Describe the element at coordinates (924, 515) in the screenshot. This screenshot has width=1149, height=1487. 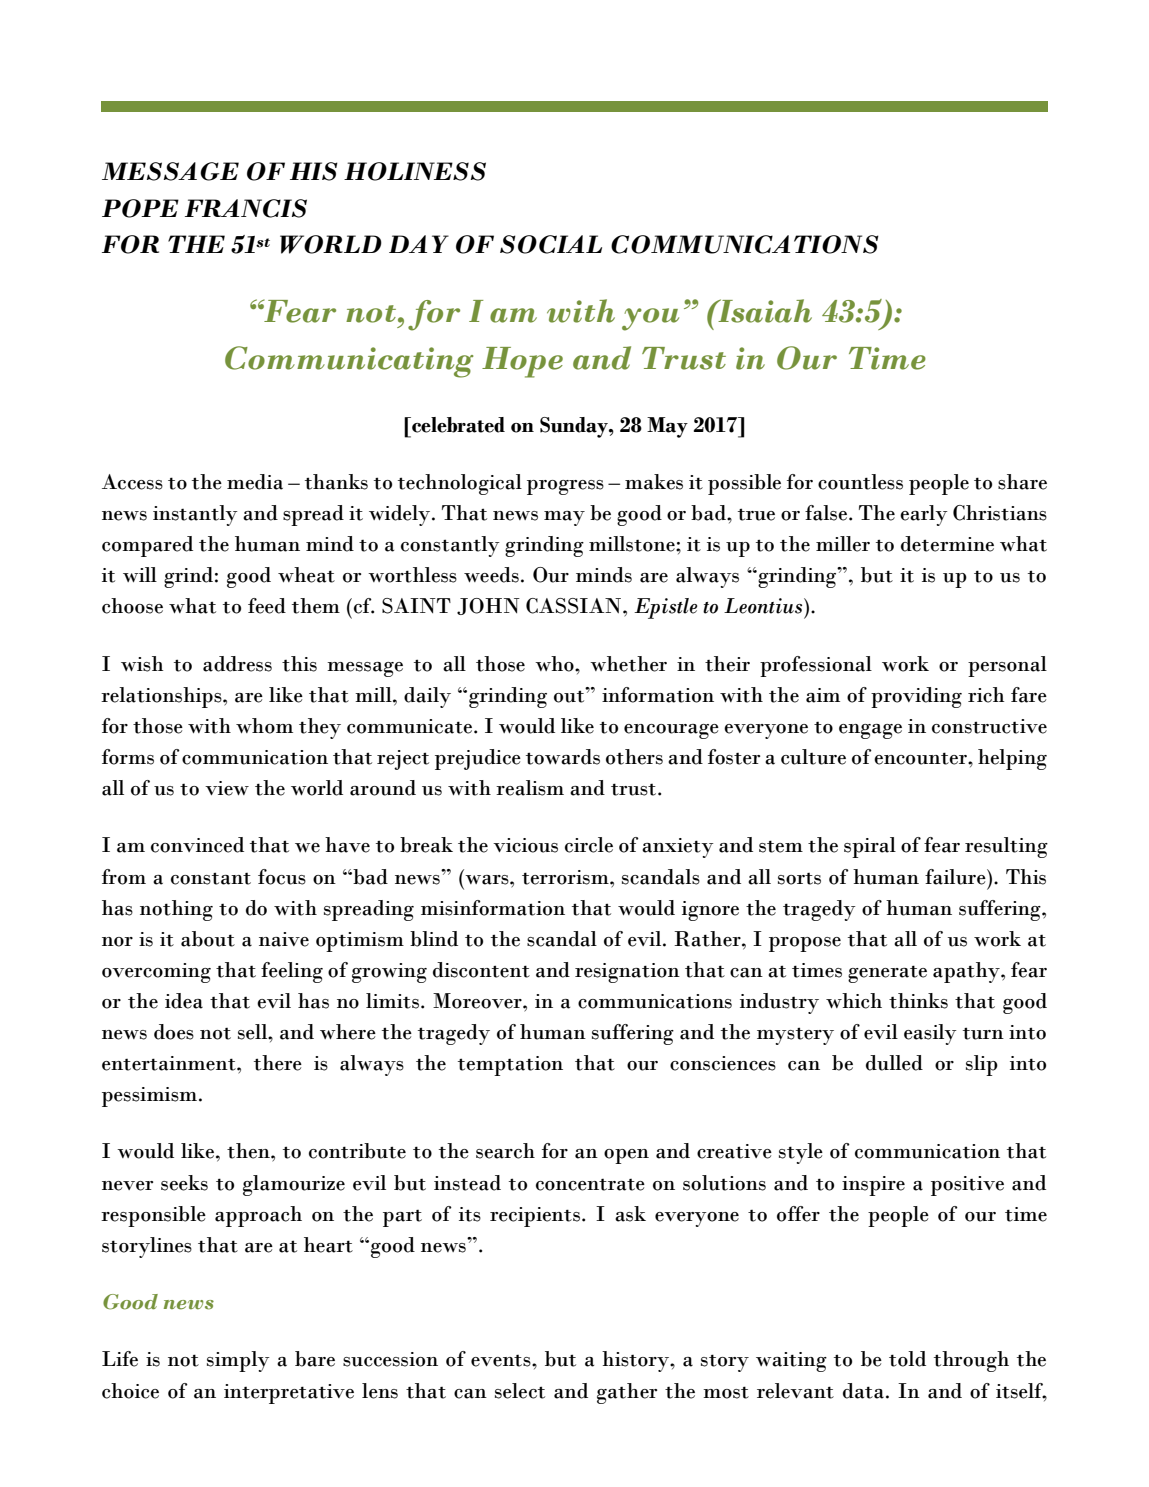
I see `early` at that location.
